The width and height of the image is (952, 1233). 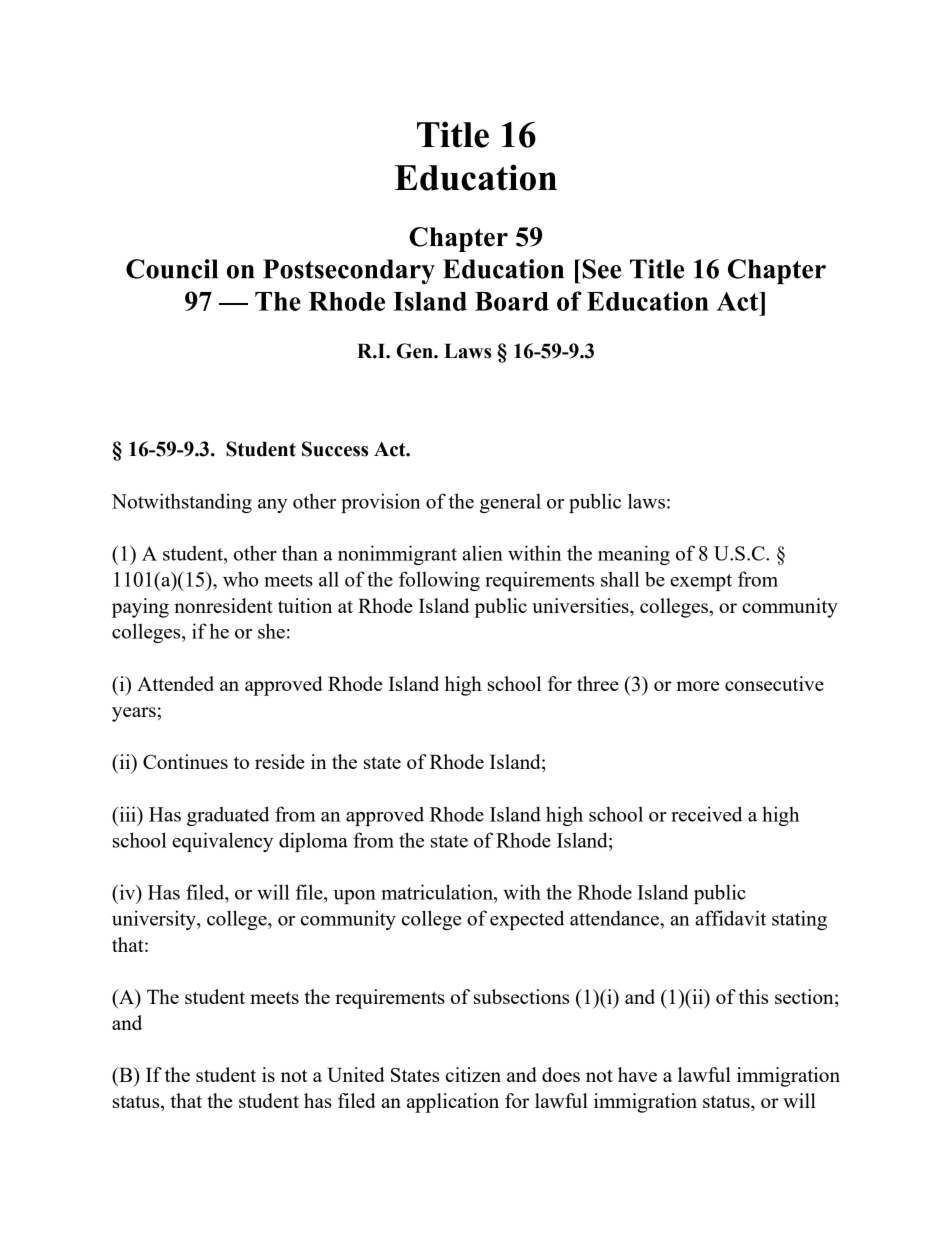 What do you see at coordinates (228, 816) in the image?
I see `graduated` at bounding box center [228, 816].
